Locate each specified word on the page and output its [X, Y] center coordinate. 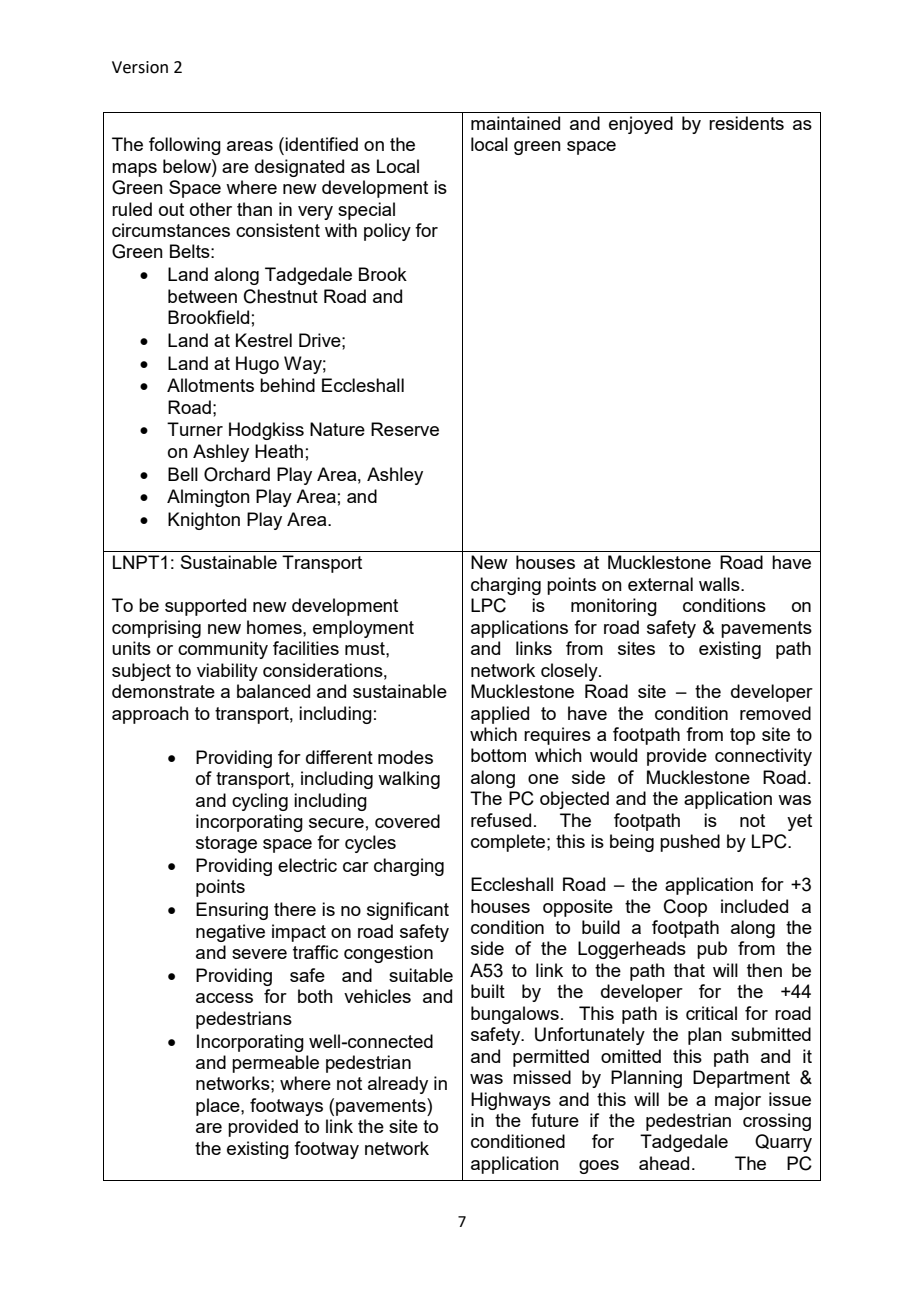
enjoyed [641, 125]
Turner [195, 429]
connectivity [763, 757]
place [219, 1107]
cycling [260, 802]
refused [501, 820]
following [185, 146]
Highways [511, 1101]
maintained [515, 123]
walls [720, 584]
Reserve [405, 429]
